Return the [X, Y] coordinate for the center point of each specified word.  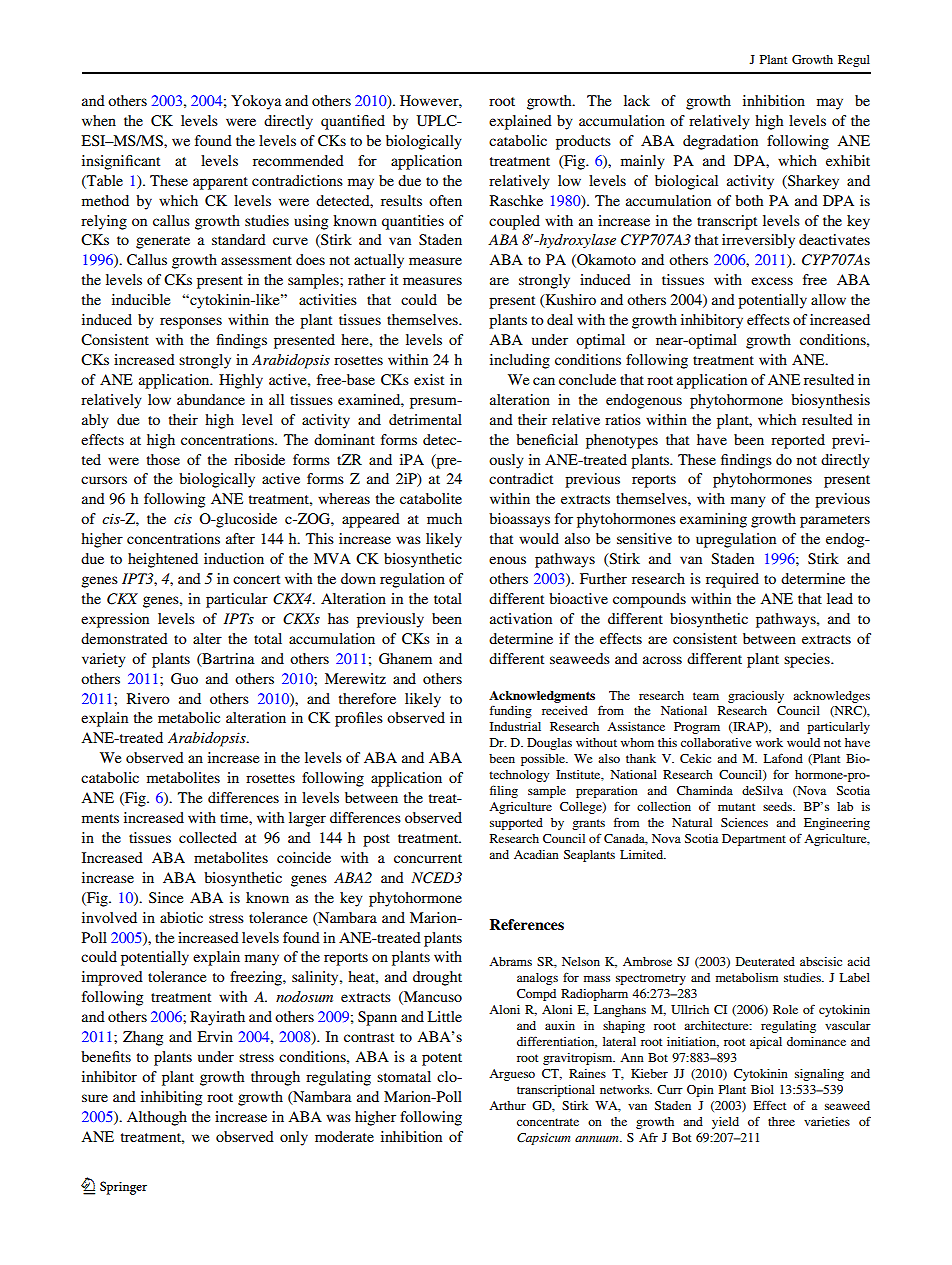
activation [521, 618]
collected [208, 837]
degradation [720, 142]
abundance [211, 399]
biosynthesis [830, 401]
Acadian [536, 854]
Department [754, 840]
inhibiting [171, 1098]
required [732, 580]
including [520, 361]
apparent [220, 183]
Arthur [507, 1105]
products [583, 142]
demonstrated [124, 638]
